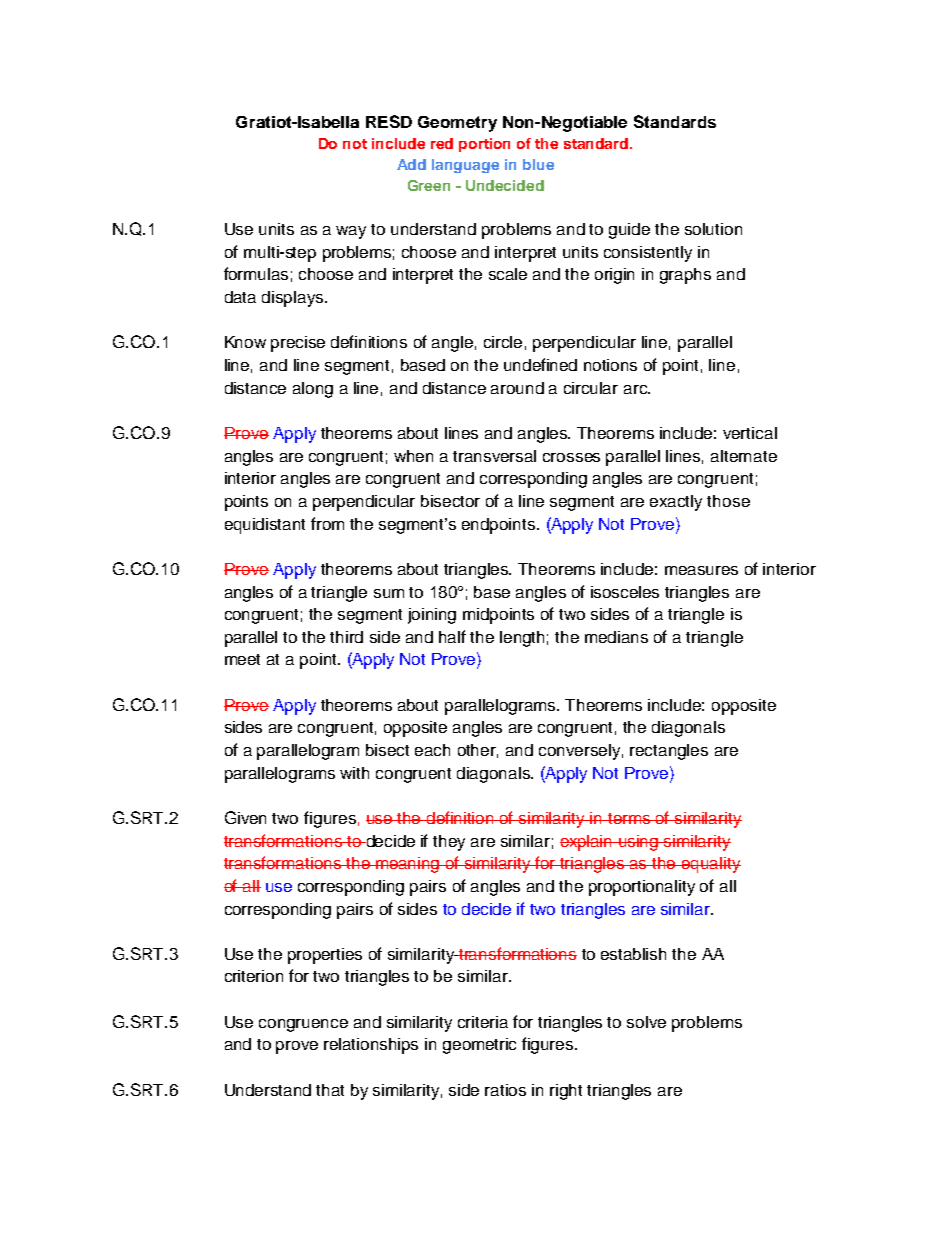  What do you see at coordinates (465, 166) in the image?
I see `language` at bounding box center [465, 166].
